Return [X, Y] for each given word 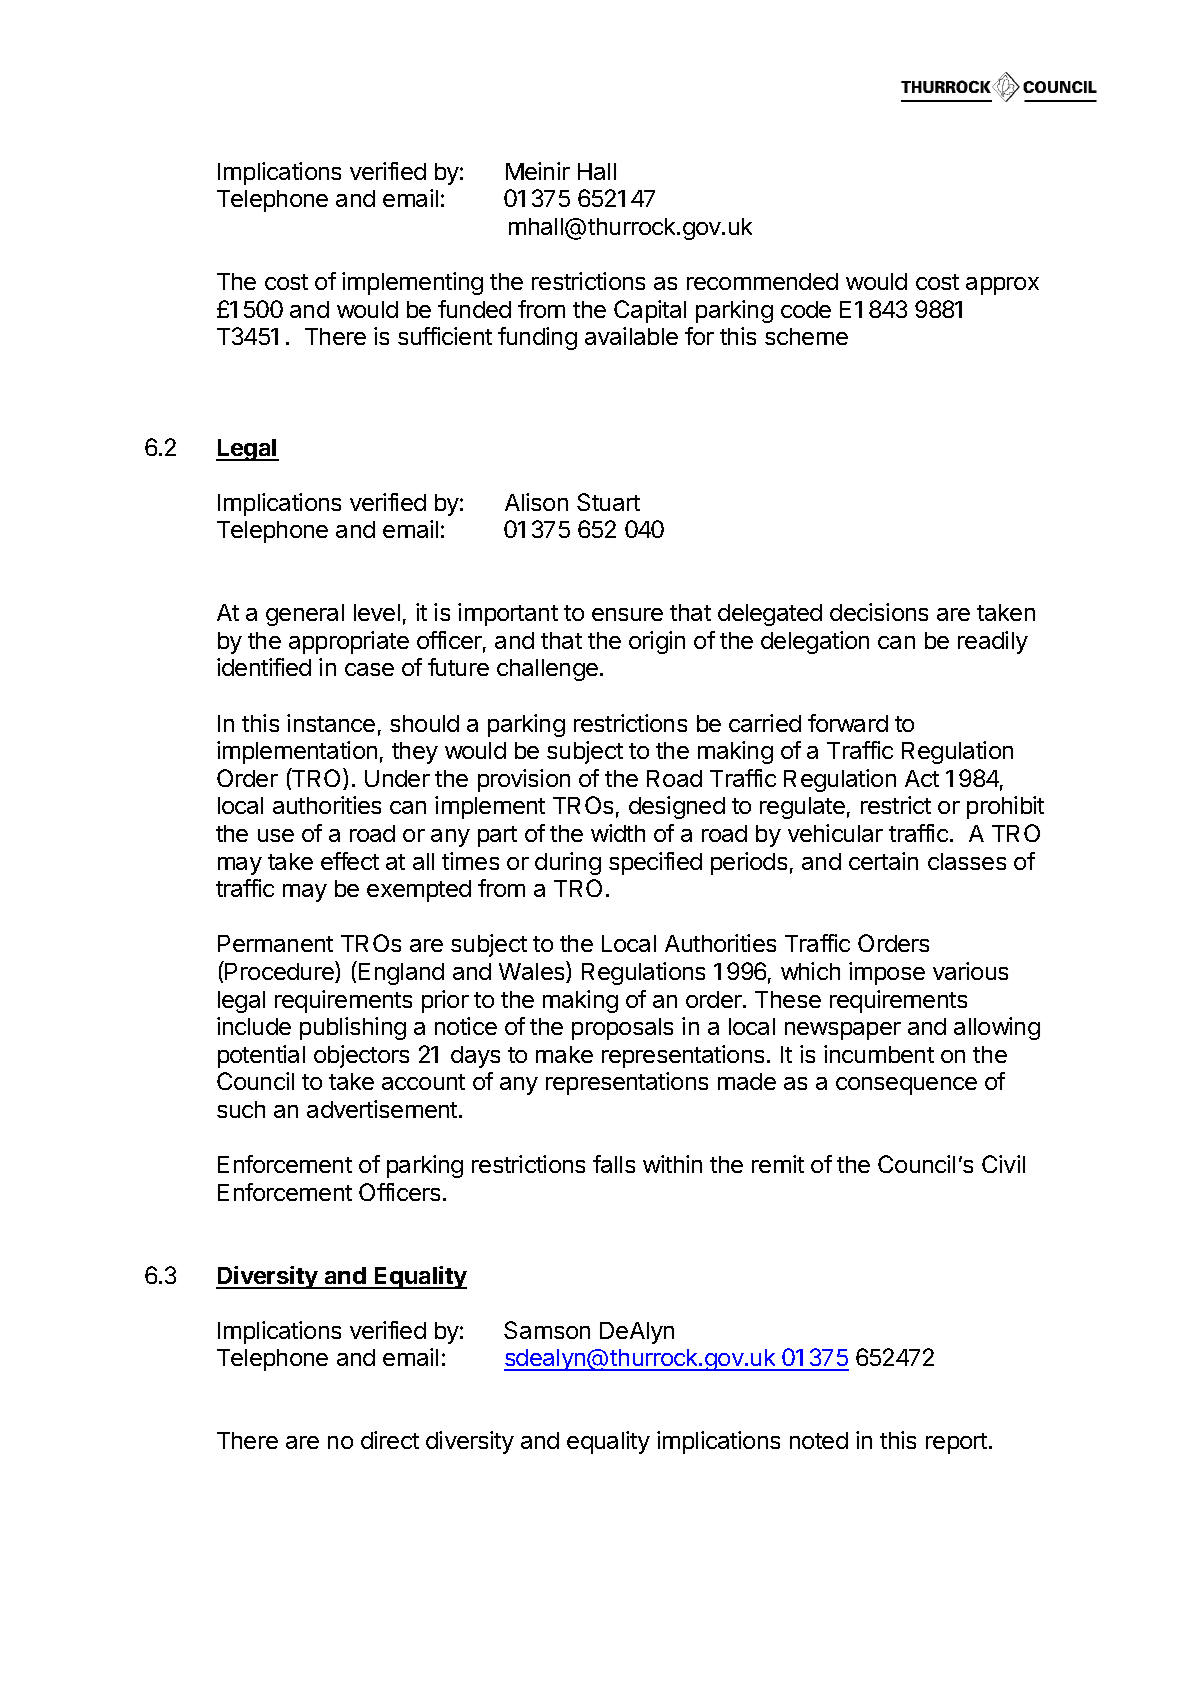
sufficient [445, 336]
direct [390, 1440]
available [631, 336]
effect [350, 861]
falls [614, 1164]
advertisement [383, 1109]
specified [655, 863]
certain [883, 861]
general [305, 615]
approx [1002, 286]
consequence [906, 1086]
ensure [627, 614]
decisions [879, 612]
